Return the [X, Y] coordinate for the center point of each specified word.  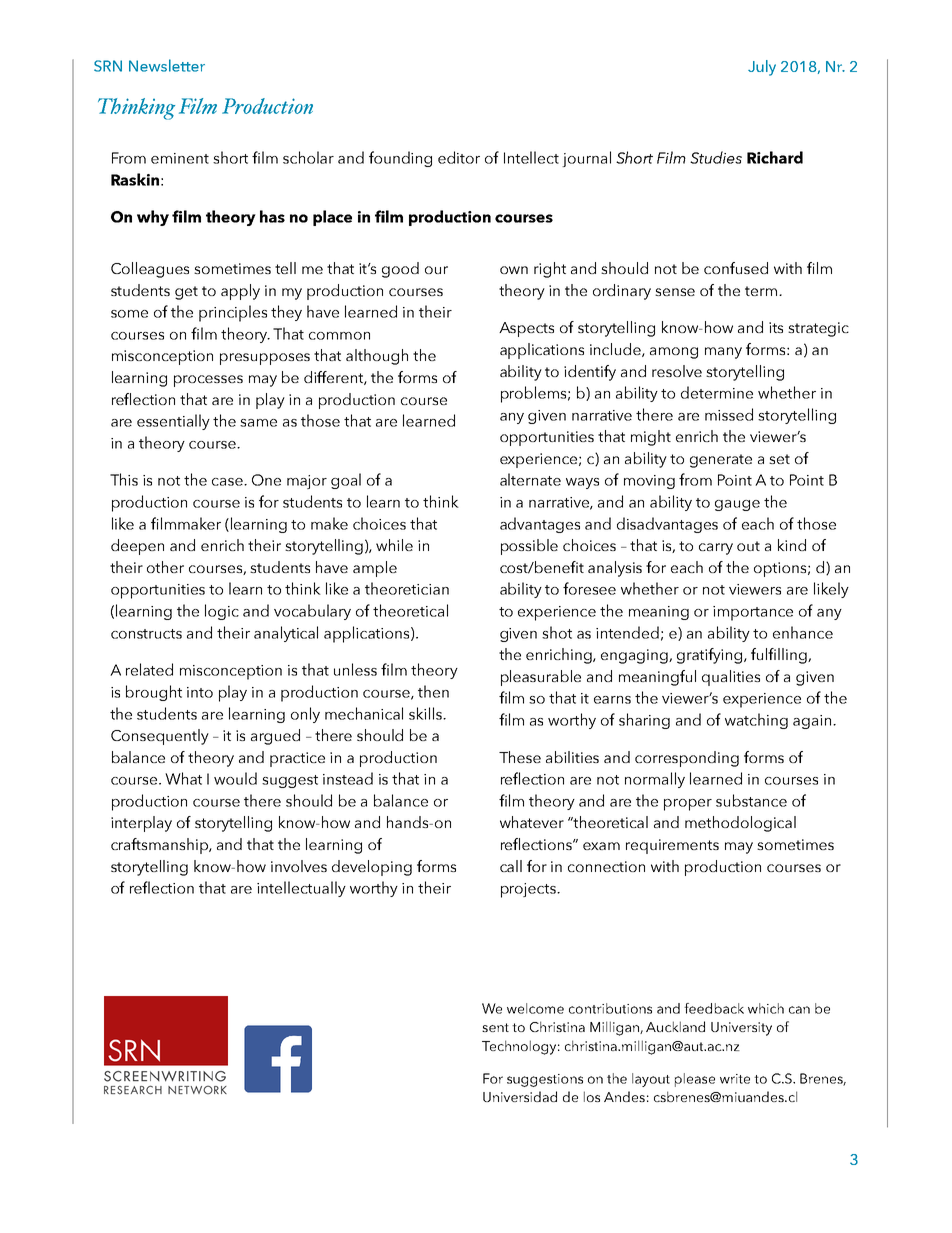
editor [459, 157]
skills [426, 713]
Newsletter [167, 65]
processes [208, 381]
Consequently [160, 737]
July [762, 68]
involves [299, 866]
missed [729, 414]
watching [756, 721]
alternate [530, 479]
